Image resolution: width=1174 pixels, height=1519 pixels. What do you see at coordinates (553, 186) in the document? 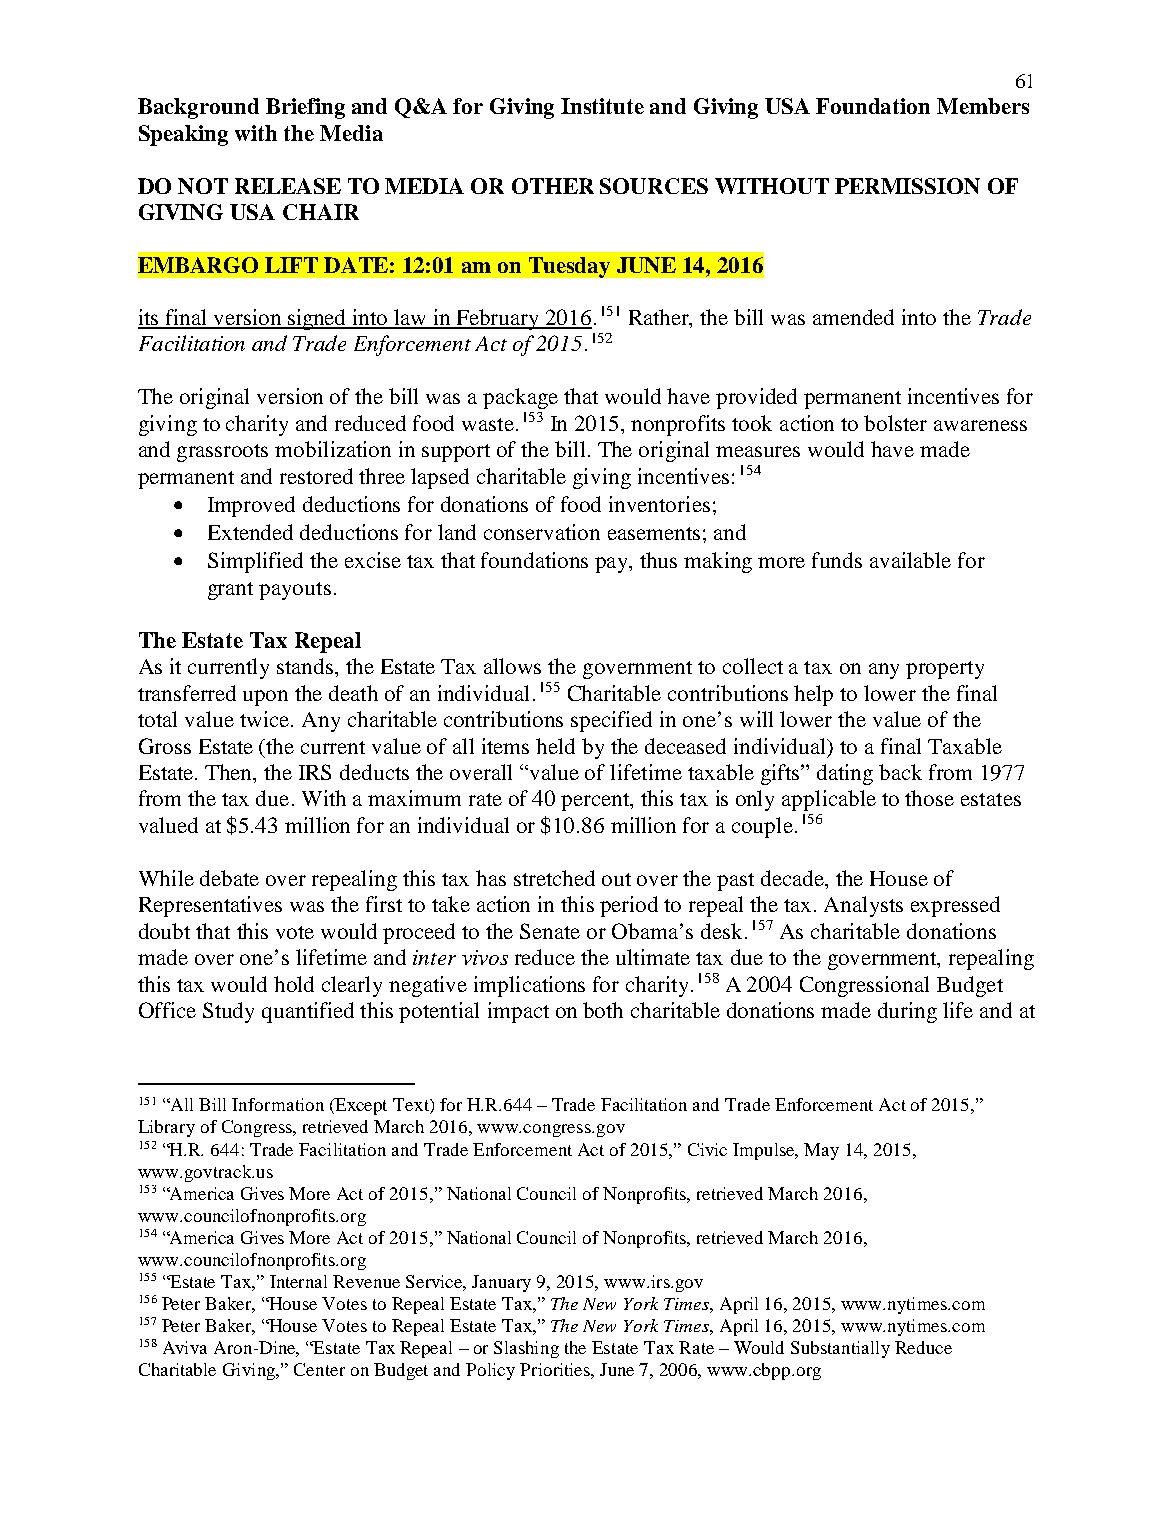
I see `OTHER` at bounding box center [553, 186].
